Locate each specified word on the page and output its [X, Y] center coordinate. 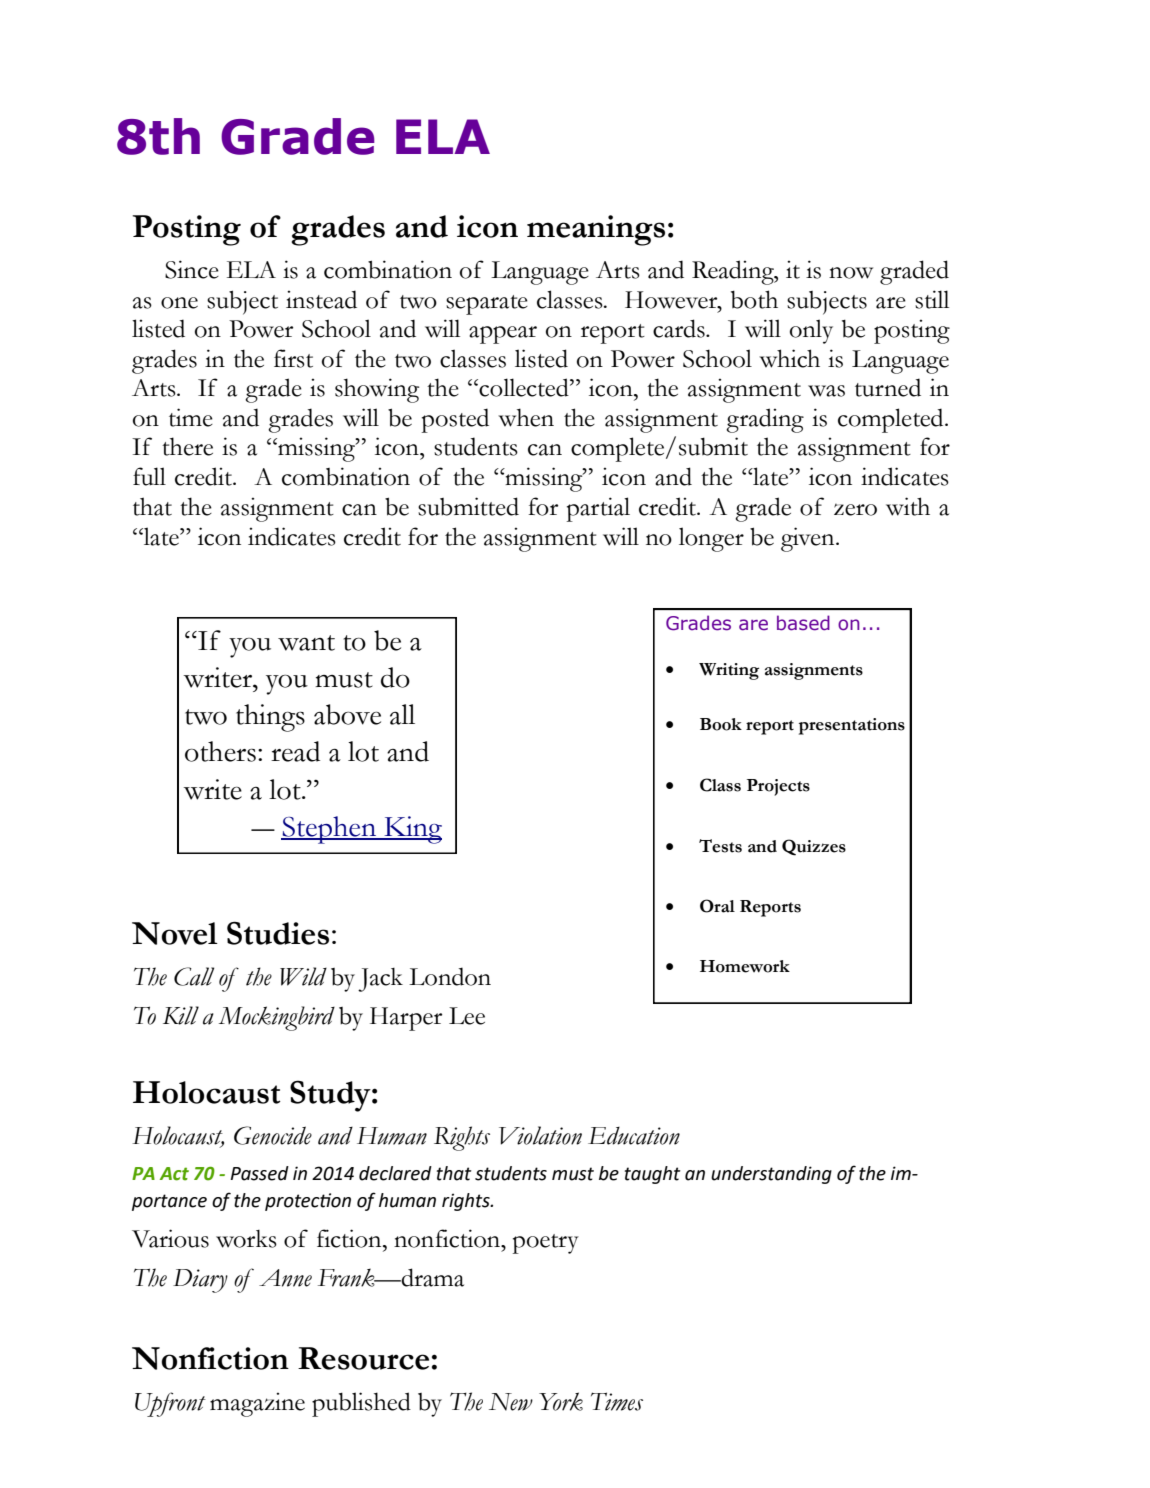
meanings [596, 230]
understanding [771, 1175]
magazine [257, 1404]
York [561, 1401]
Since [192, 269]
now [851, 273]
